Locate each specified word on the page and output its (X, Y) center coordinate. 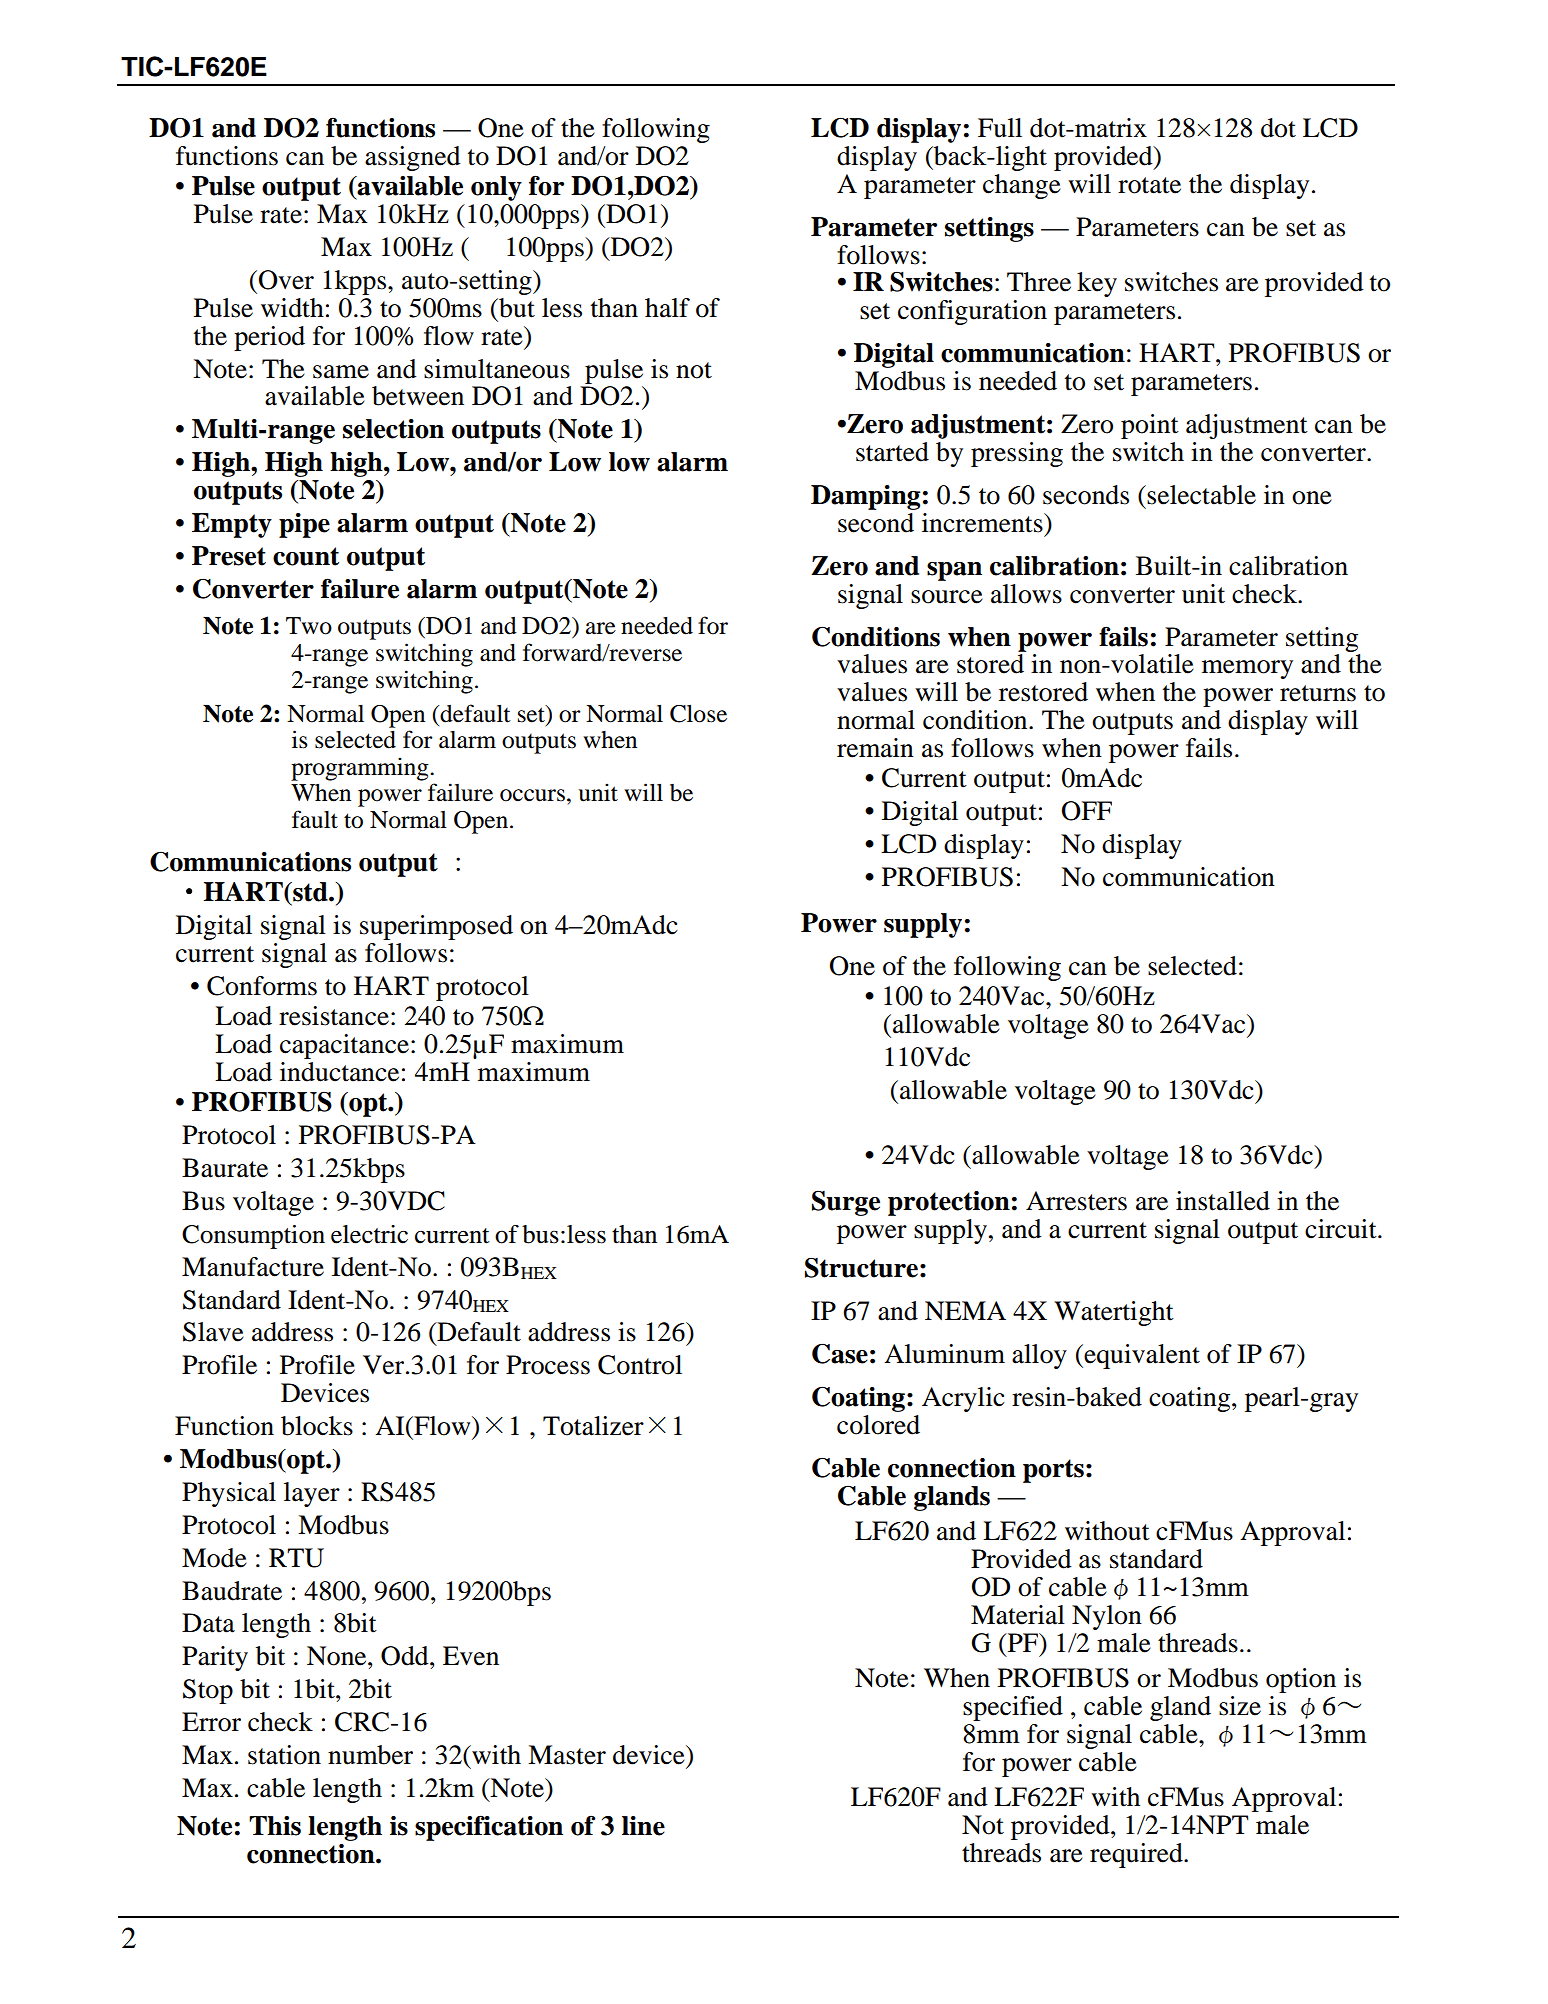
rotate (1149, 185)
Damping (865, 497)
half (667, 308)
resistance (334, 1016)
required (1137, 1855)
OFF (1087, 811)
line (643, 1826)
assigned (413, 158)
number (370, 1755)
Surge (846, 1203)
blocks (317, 1426)
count (306, 556)
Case (840, 1354)
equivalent (1141, 1356)
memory (1247, 669)
